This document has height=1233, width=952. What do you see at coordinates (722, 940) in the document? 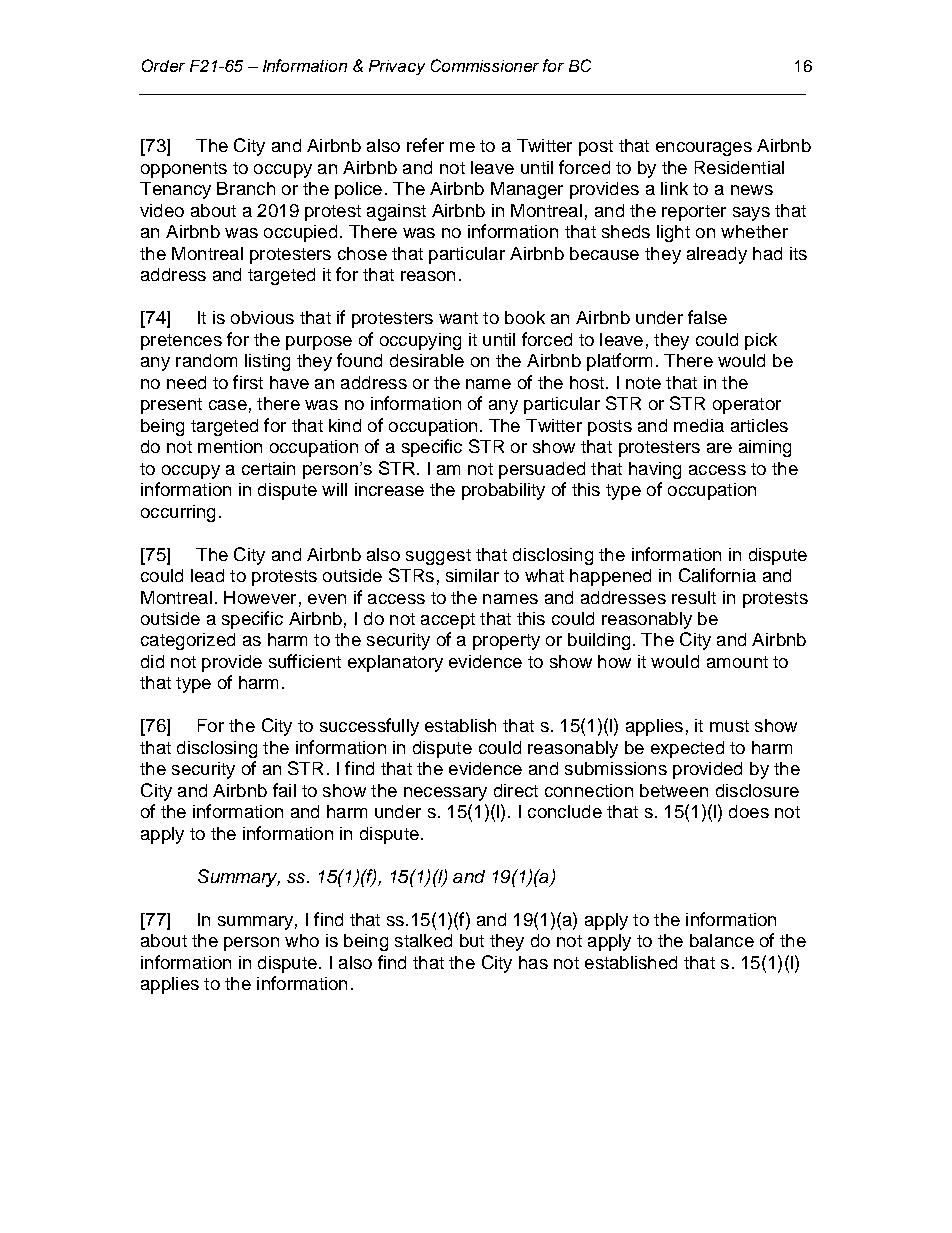
I see `balance` at bounding box center [722, 940].
